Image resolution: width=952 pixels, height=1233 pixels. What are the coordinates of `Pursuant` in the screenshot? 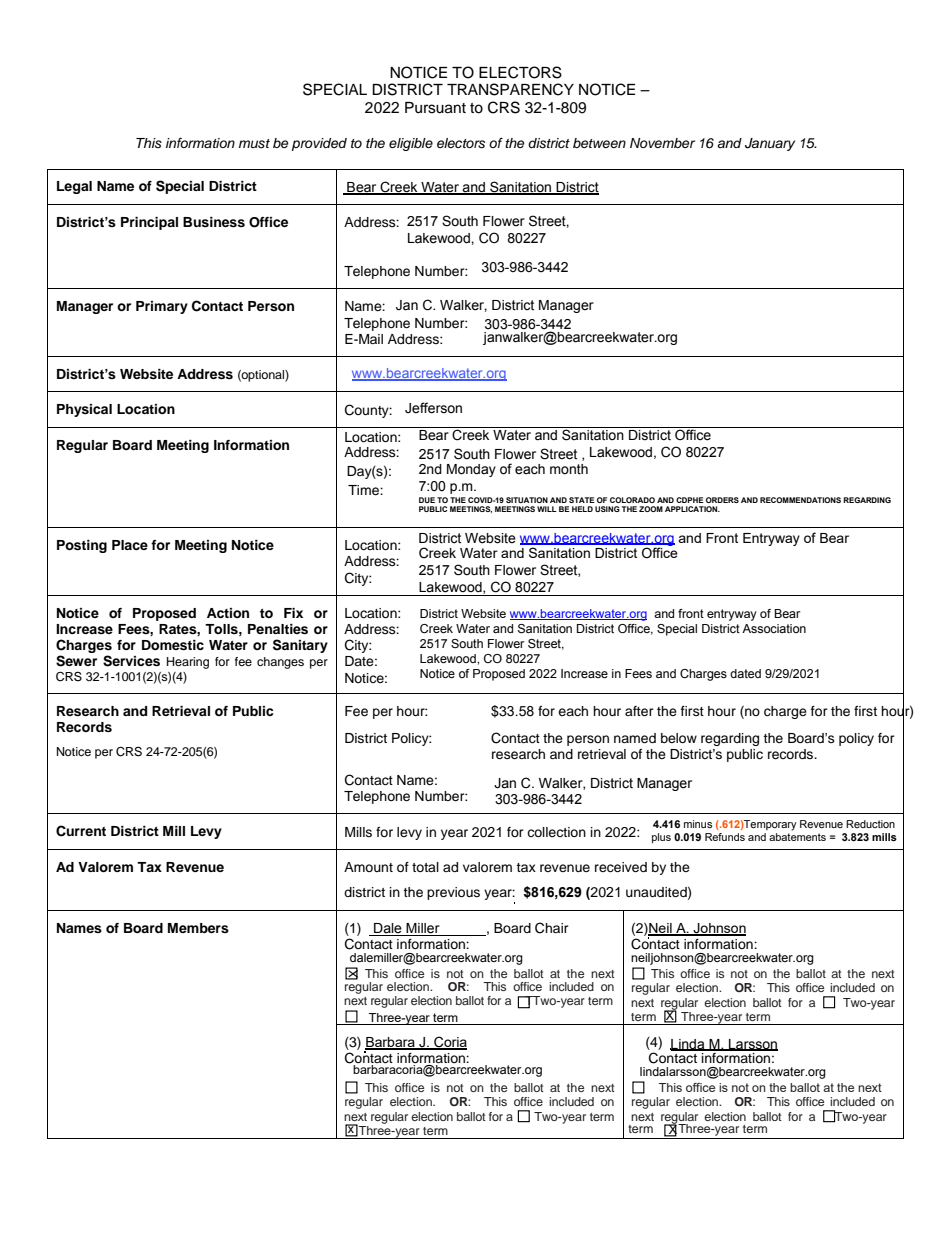 It's located at (435, 108).
